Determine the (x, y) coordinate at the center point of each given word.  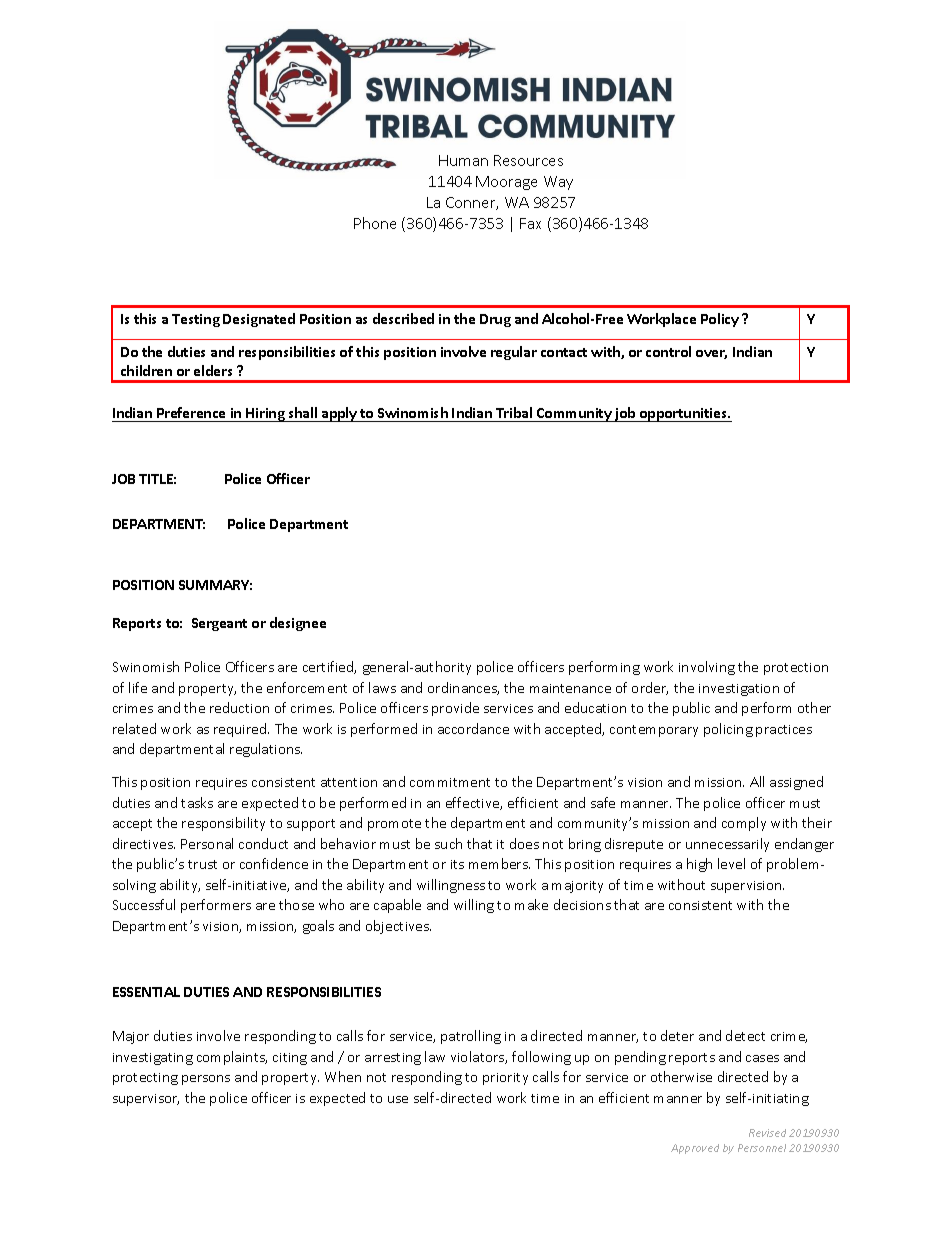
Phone (375, 223)
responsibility (223, 824)
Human (463, 160)
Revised (767, 1133)
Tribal (514, 412)
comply (744, 824)
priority (505, 1079)
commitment (450, 782)
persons (206, 1080)
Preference (191, 412)
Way (558, 183)
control (668, 351)
